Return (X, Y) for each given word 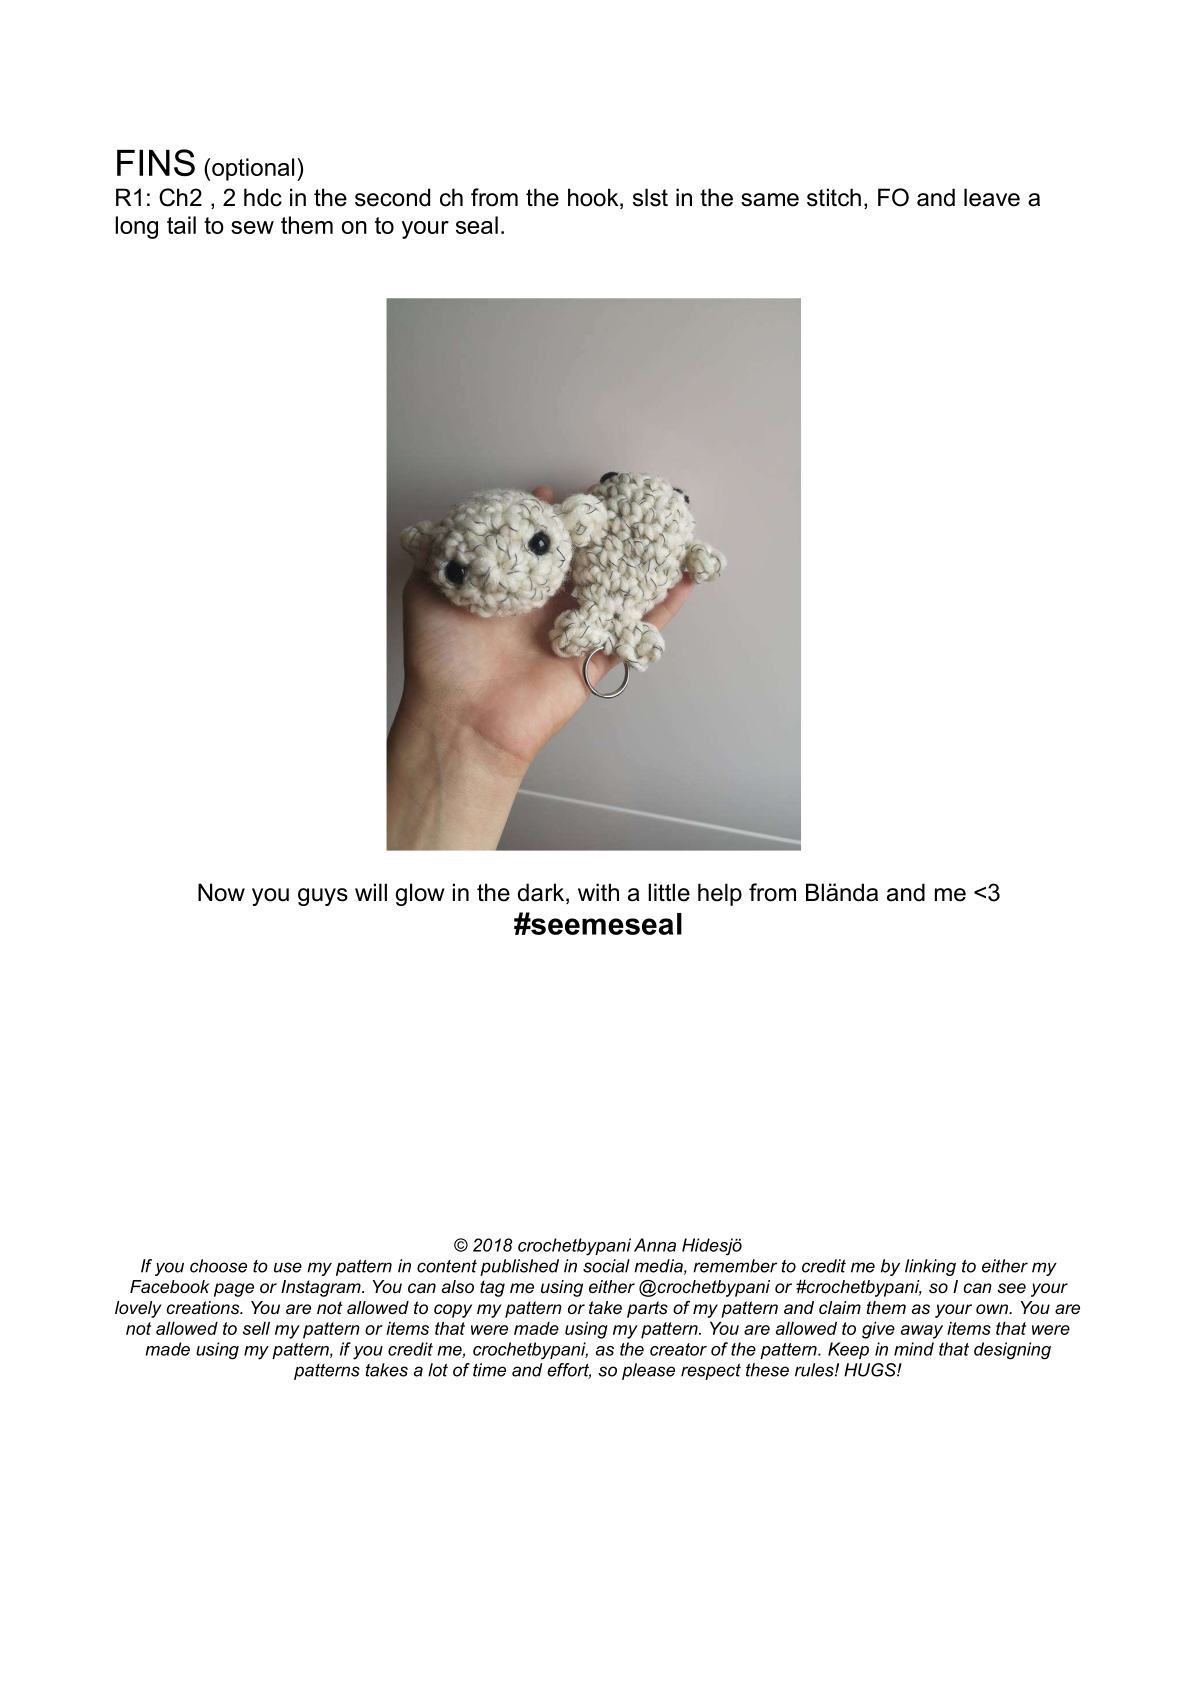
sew (252, 227)
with (598, 892)
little (669, 892)
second (392, 197)
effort (569, 1371)
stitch (834, 197)
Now (221, 892)
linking (930, 1267)
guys (323, 897)
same (770, 200)
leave (992, 197)
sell (256, 1328)
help (720, 894)
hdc (263, 197)
